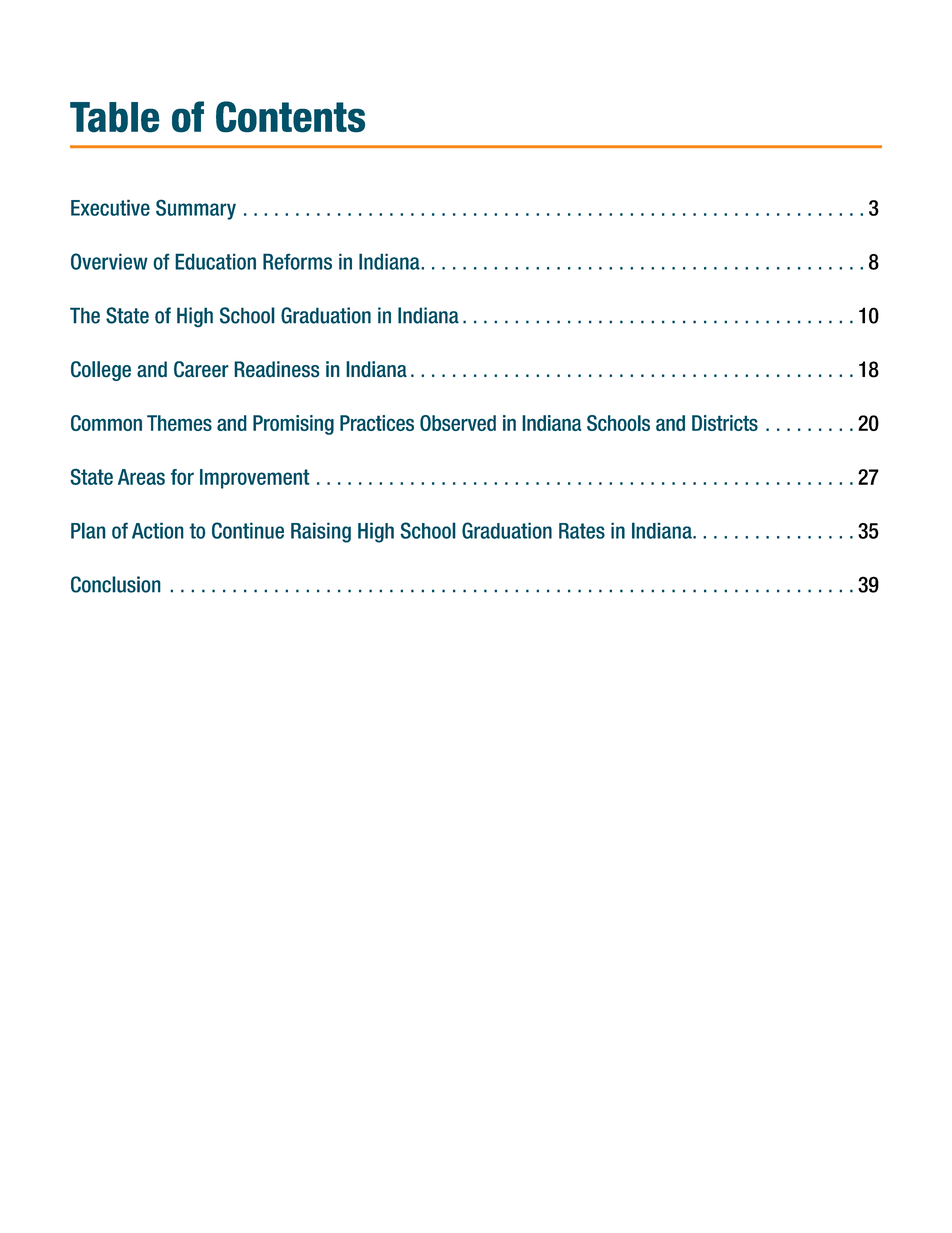  What do you see at coordinates (297, 261) in the screenshot?
I see `Reforms` at bounding box center [297, 261].
